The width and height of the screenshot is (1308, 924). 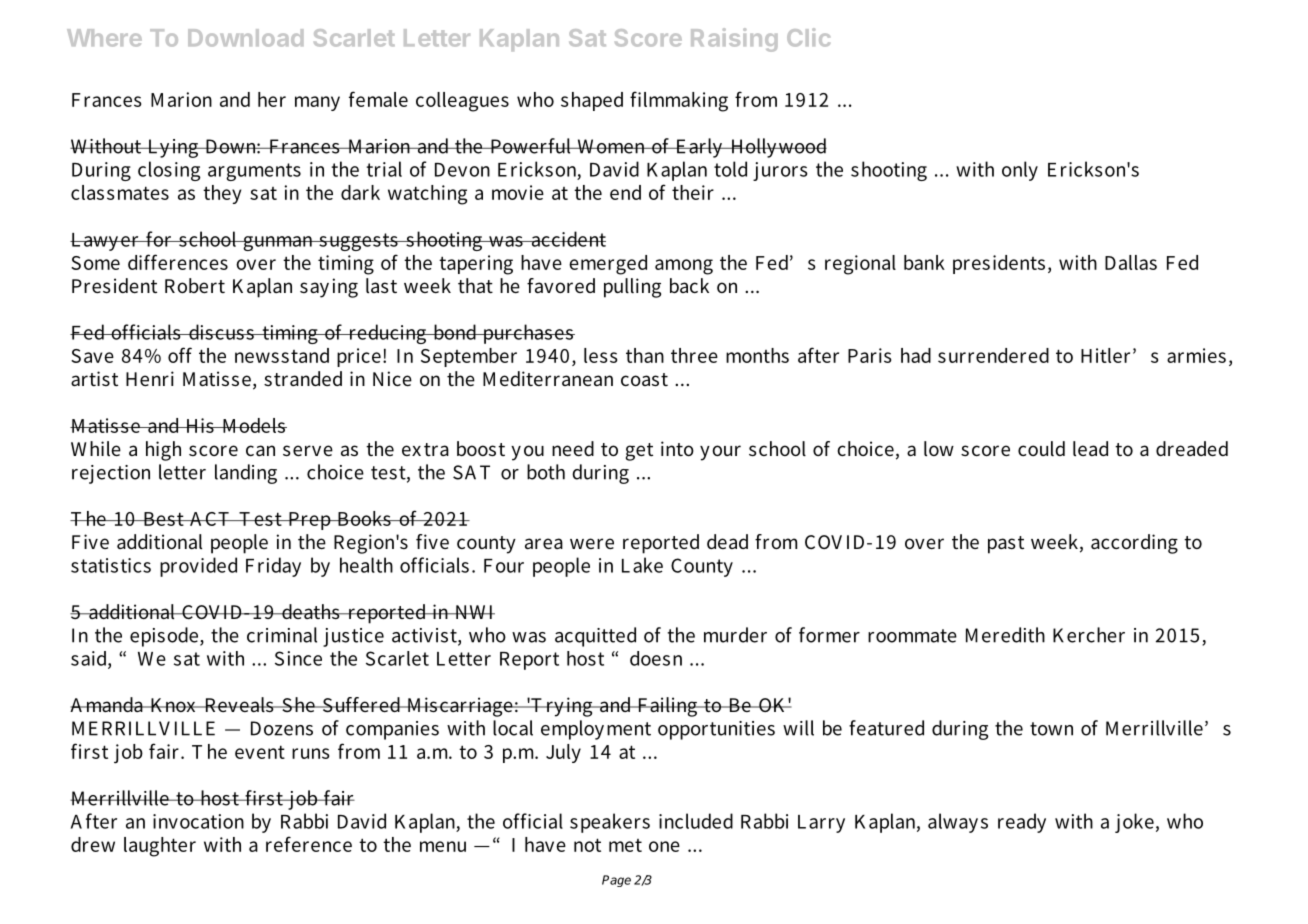 I want to click on discuss, so click(x=221, y=332).
